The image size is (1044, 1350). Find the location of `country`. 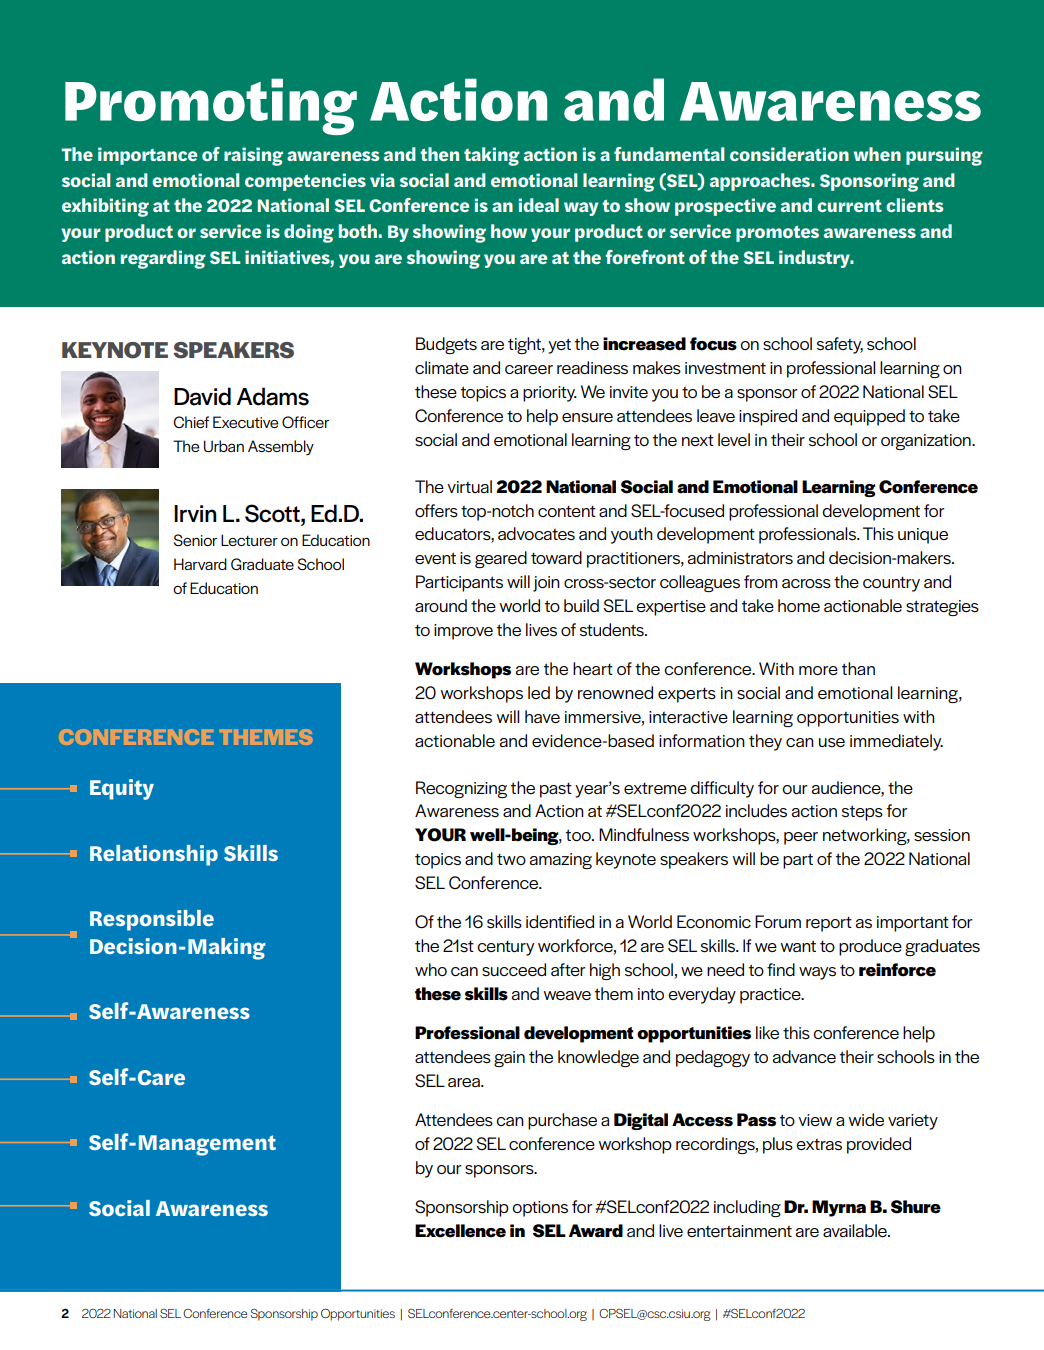

country is located at coordinates (891, 584).
